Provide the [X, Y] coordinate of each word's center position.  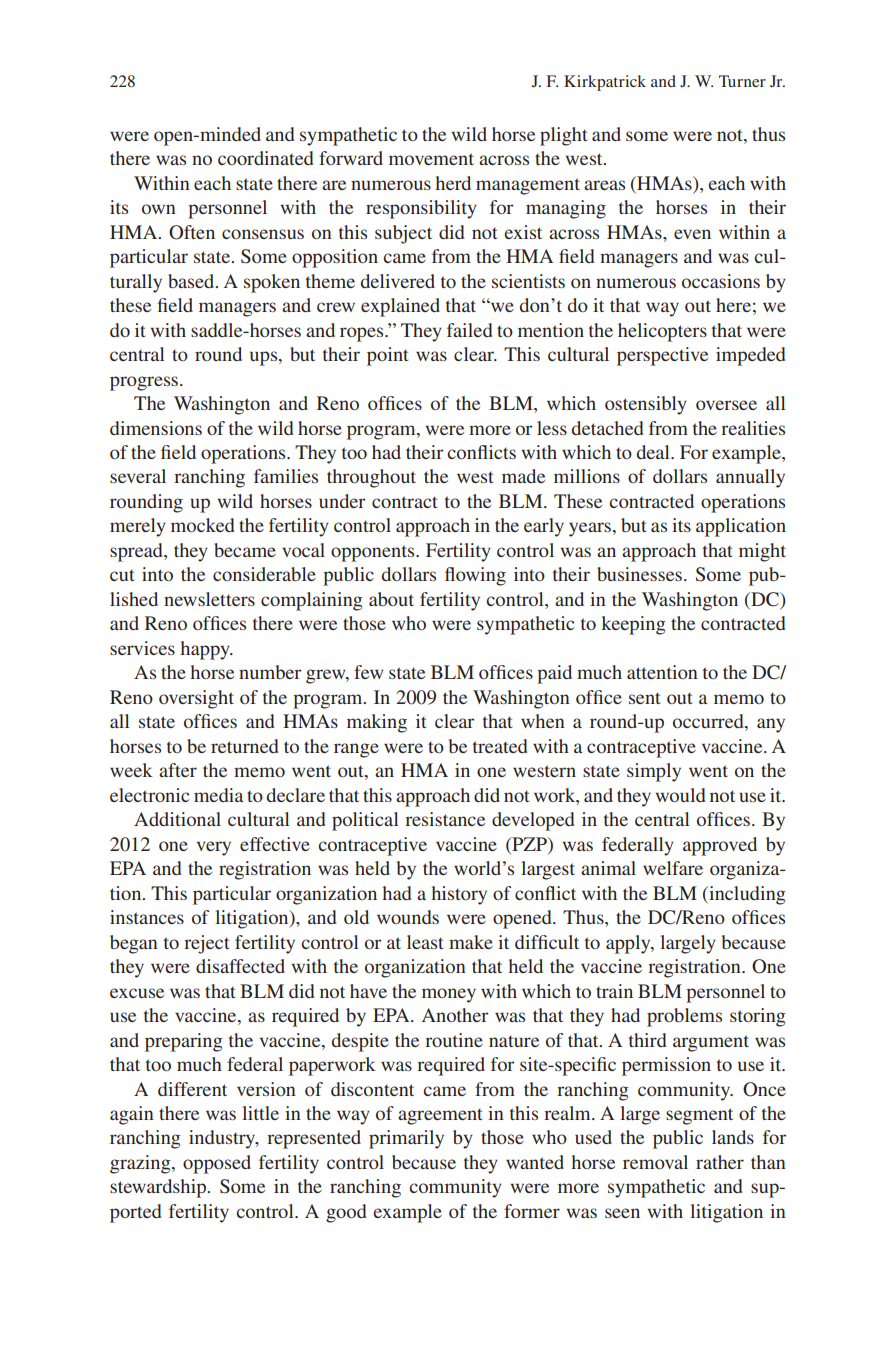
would [680, 795]
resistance [445, 819]
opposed [217, 1164]
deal [654, 452]
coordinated [266, 158]
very [214, 848]
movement [431, 159]
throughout [371, 478]
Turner [742, 81]
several [138, 476]
